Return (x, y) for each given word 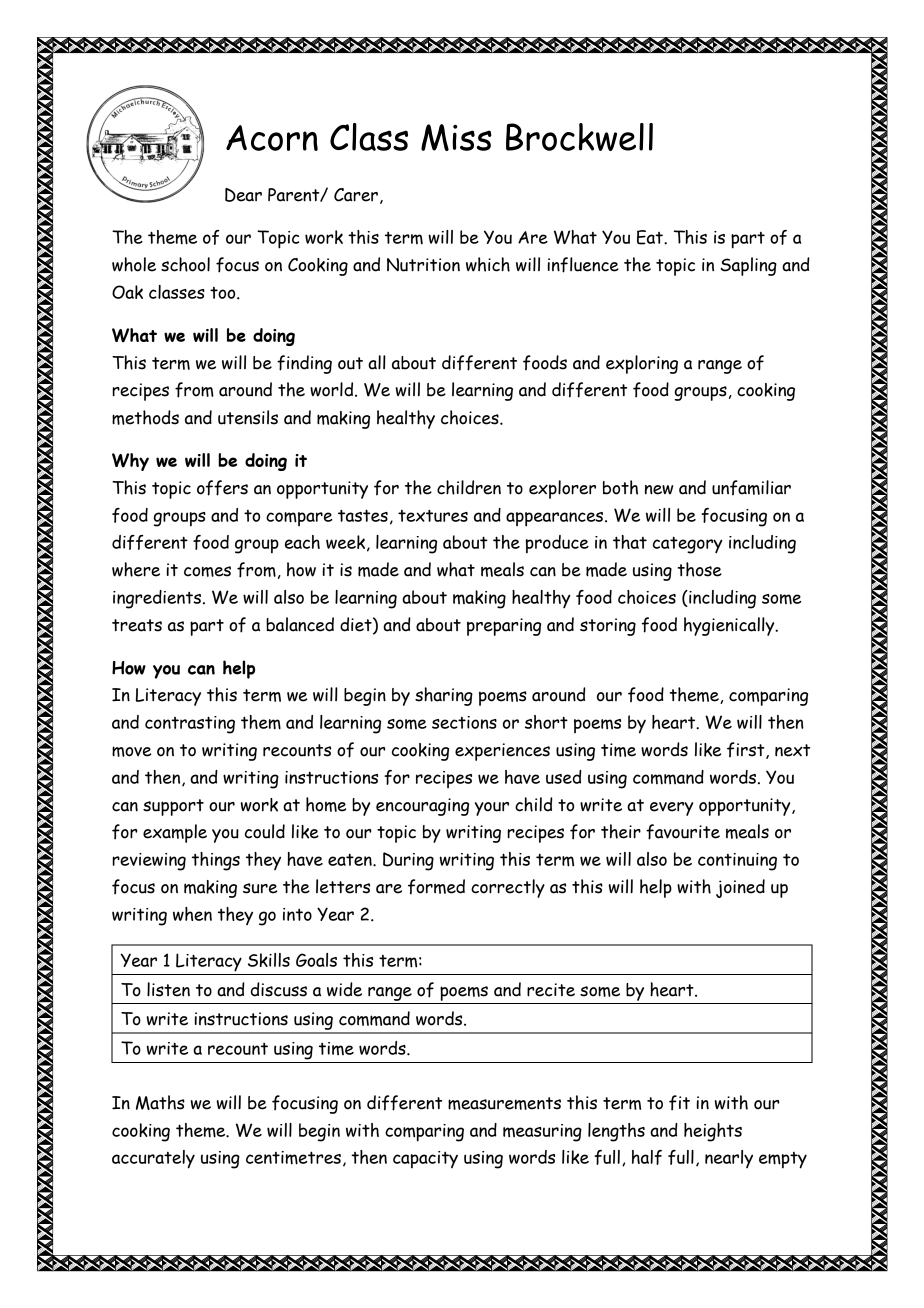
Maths (160, 1102)
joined (740, 888)
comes (207, 571)
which (488, 264)
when (192, 914)
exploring (642, 364)
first (747, 750)
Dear (243, 195)
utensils (248, 417)
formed (436, 887)
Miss (456, 137)
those (699, 569)
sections (464, 722)
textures (433, 515)
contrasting (190, 725)
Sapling (749, 266)
